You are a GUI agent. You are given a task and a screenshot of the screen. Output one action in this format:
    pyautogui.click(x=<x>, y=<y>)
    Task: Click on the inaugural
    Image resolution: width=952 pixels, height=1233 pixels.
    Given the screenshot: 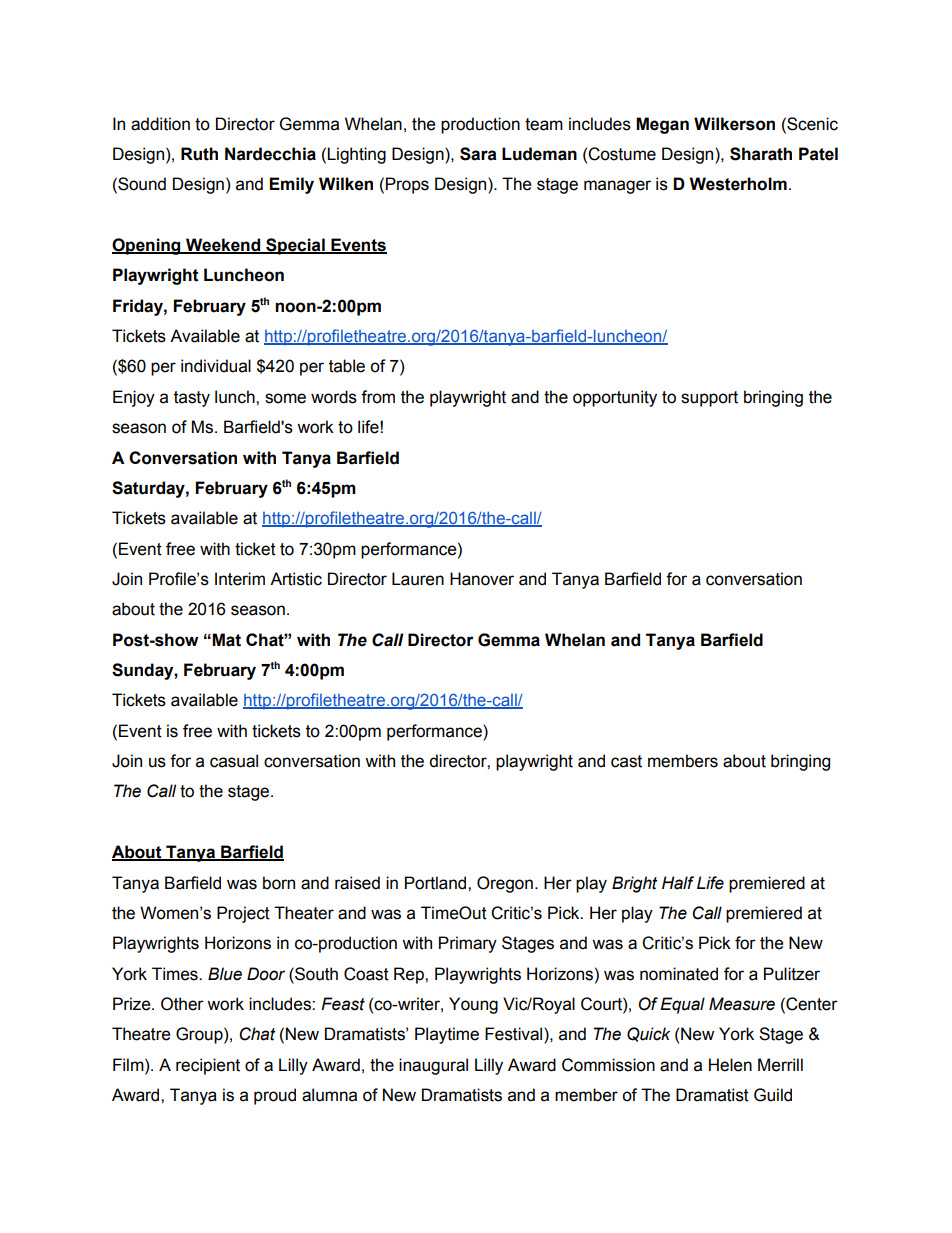 What is the action you would take?
    pyautogui.click(x=433, y=1066)
